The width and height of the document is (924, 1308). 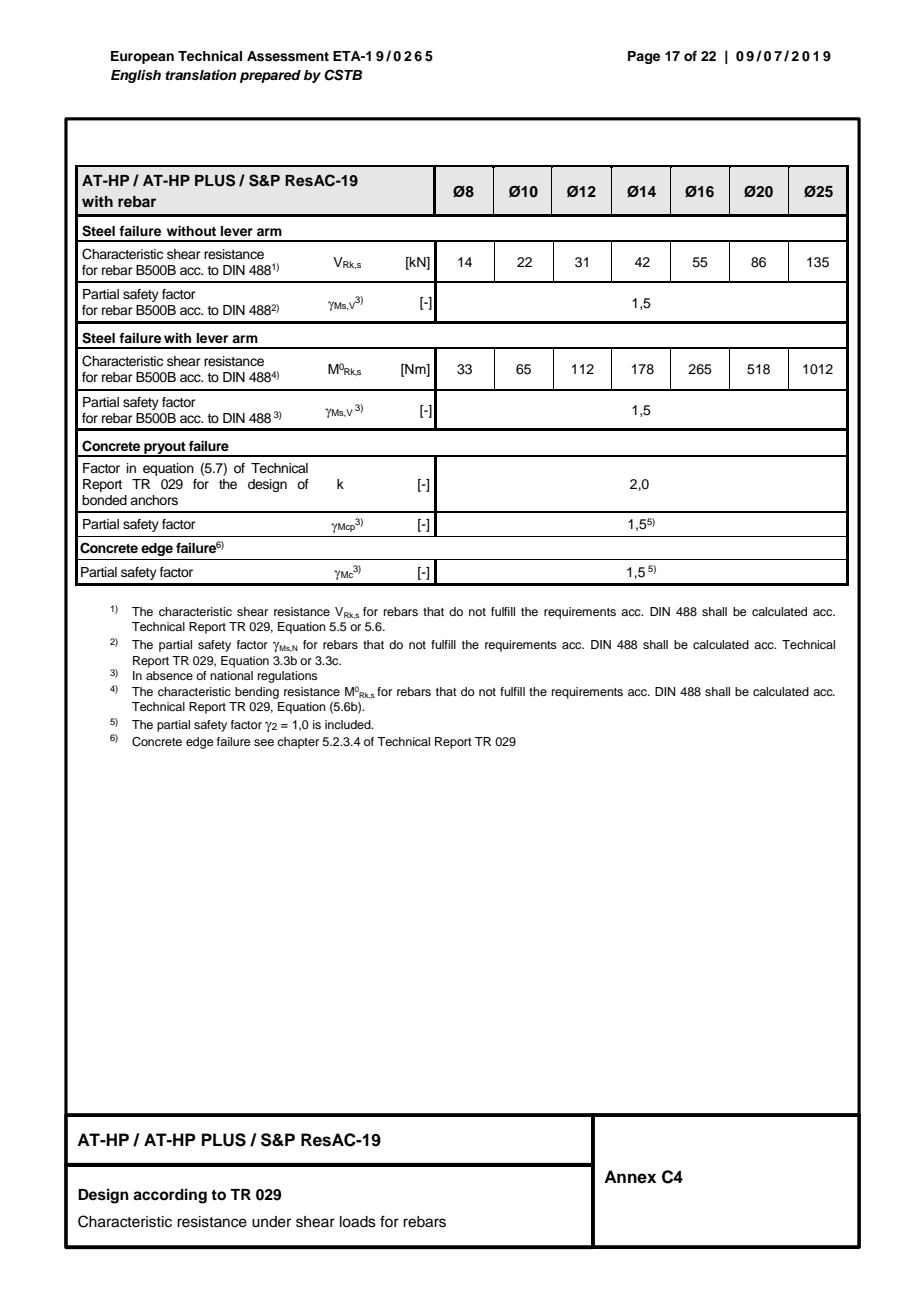 I want to click on see, so click(x=264, y=742).
